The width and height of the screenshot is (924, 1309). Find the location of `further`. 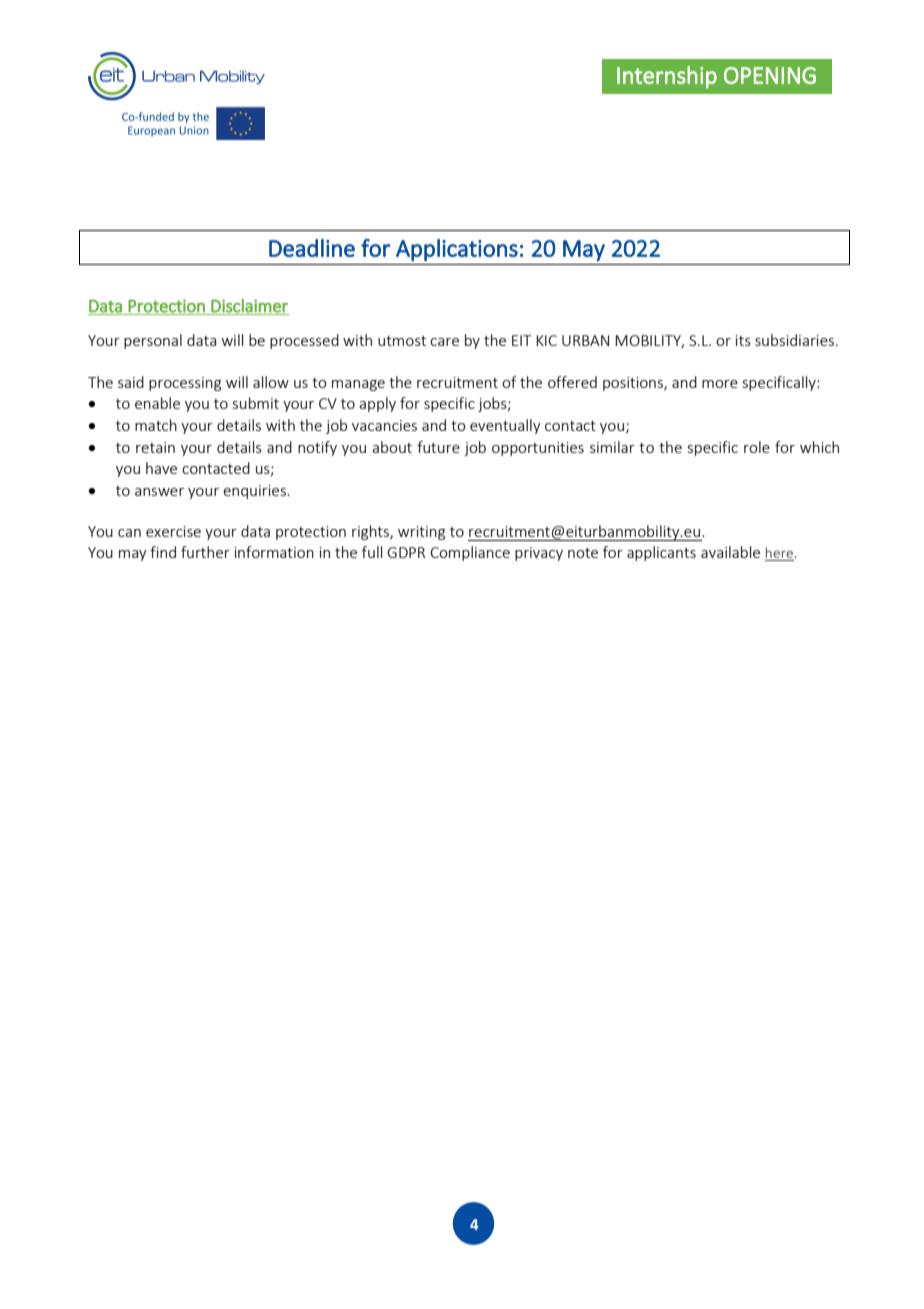

further is located at coordinates (205, 552).
